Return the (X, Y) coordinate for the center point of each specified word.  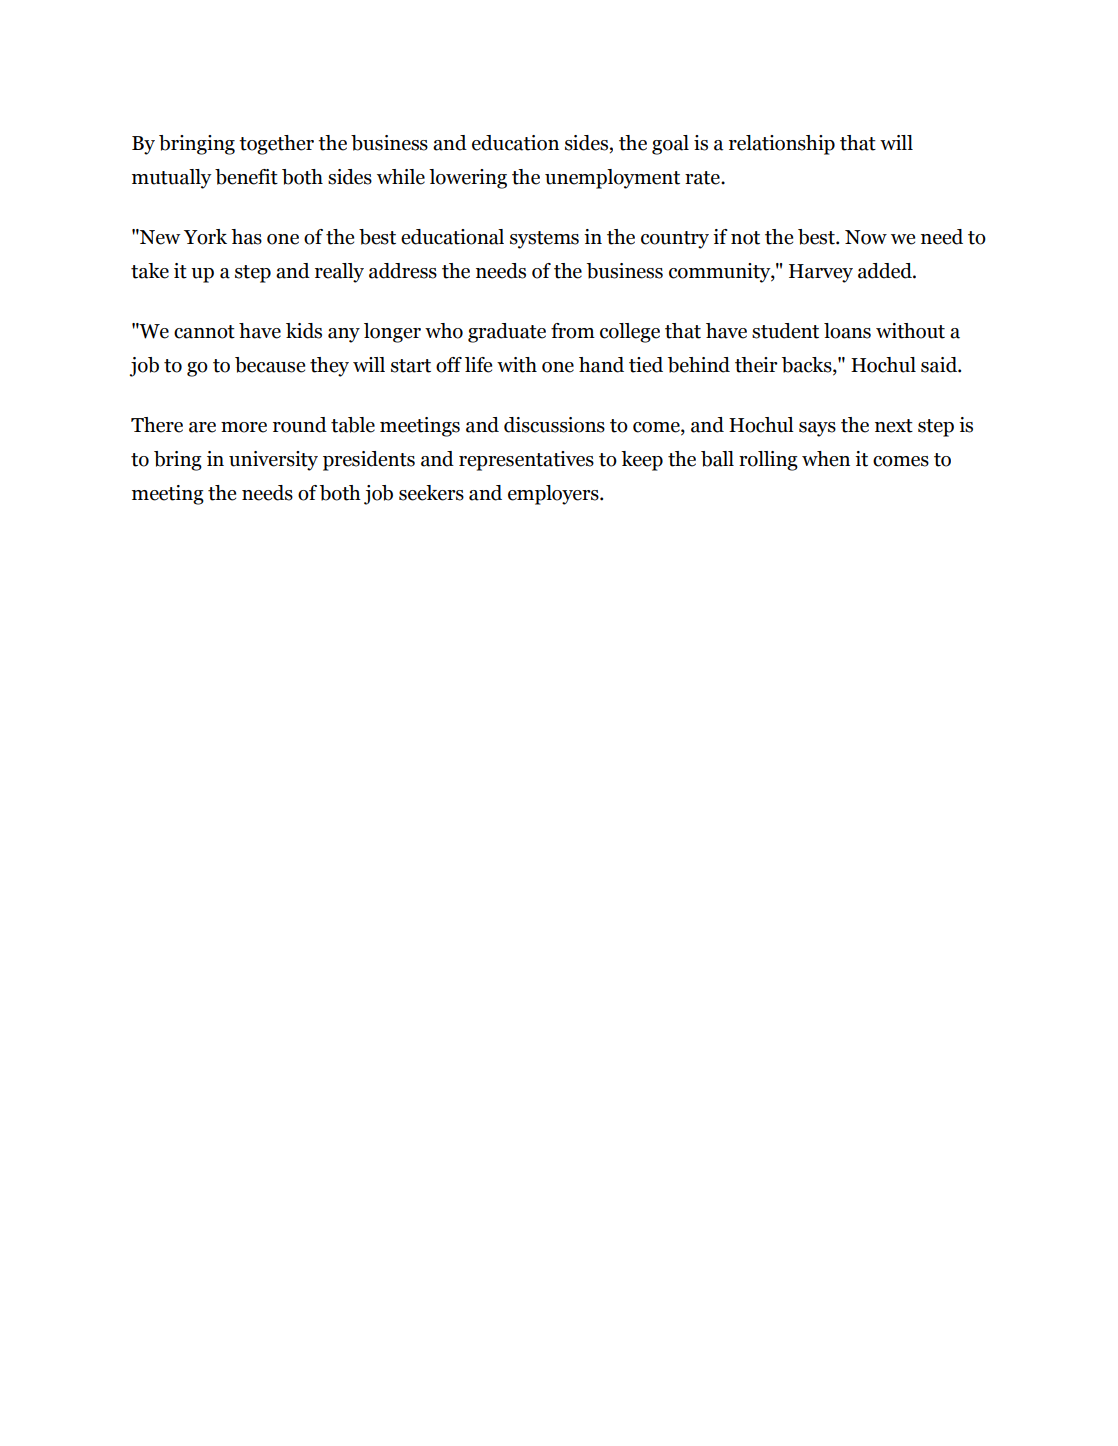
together (276, 145)
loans (847, 331)
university (273, 461)
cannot (204, 332)
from (573, 331)
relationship (782, 145)
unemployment (612, 179)
